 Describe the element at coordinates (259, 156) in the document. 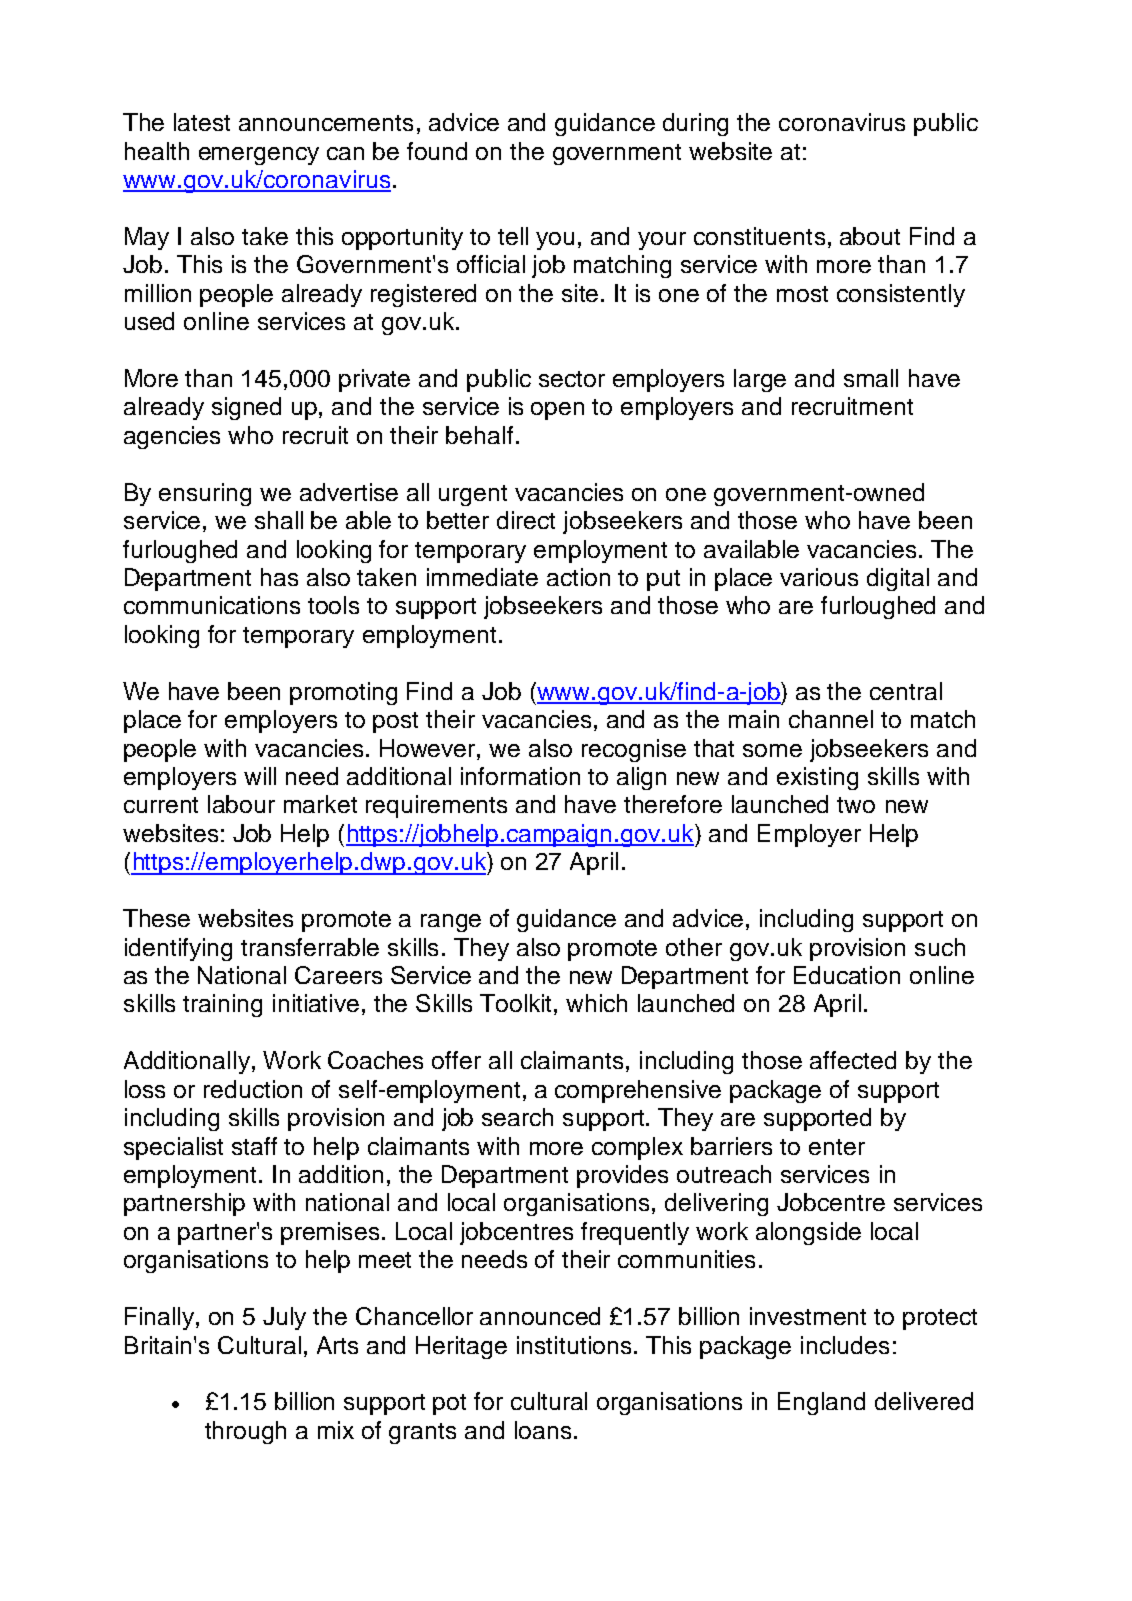

I see `emergency` at that location.
